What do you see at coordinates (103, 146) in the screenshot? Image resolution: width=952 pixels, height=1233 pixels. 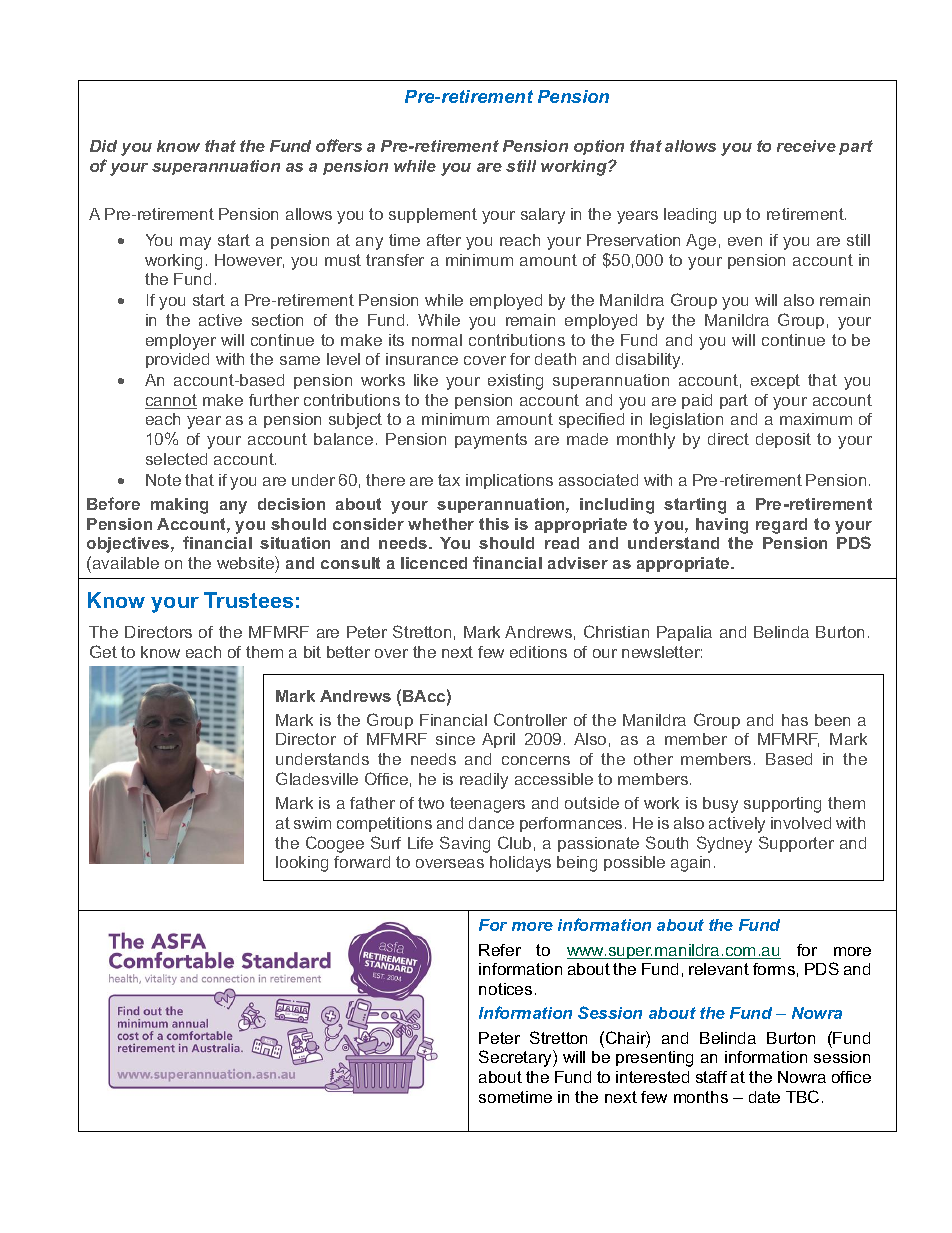 I see `Did` at bounding box center [103, 146].
